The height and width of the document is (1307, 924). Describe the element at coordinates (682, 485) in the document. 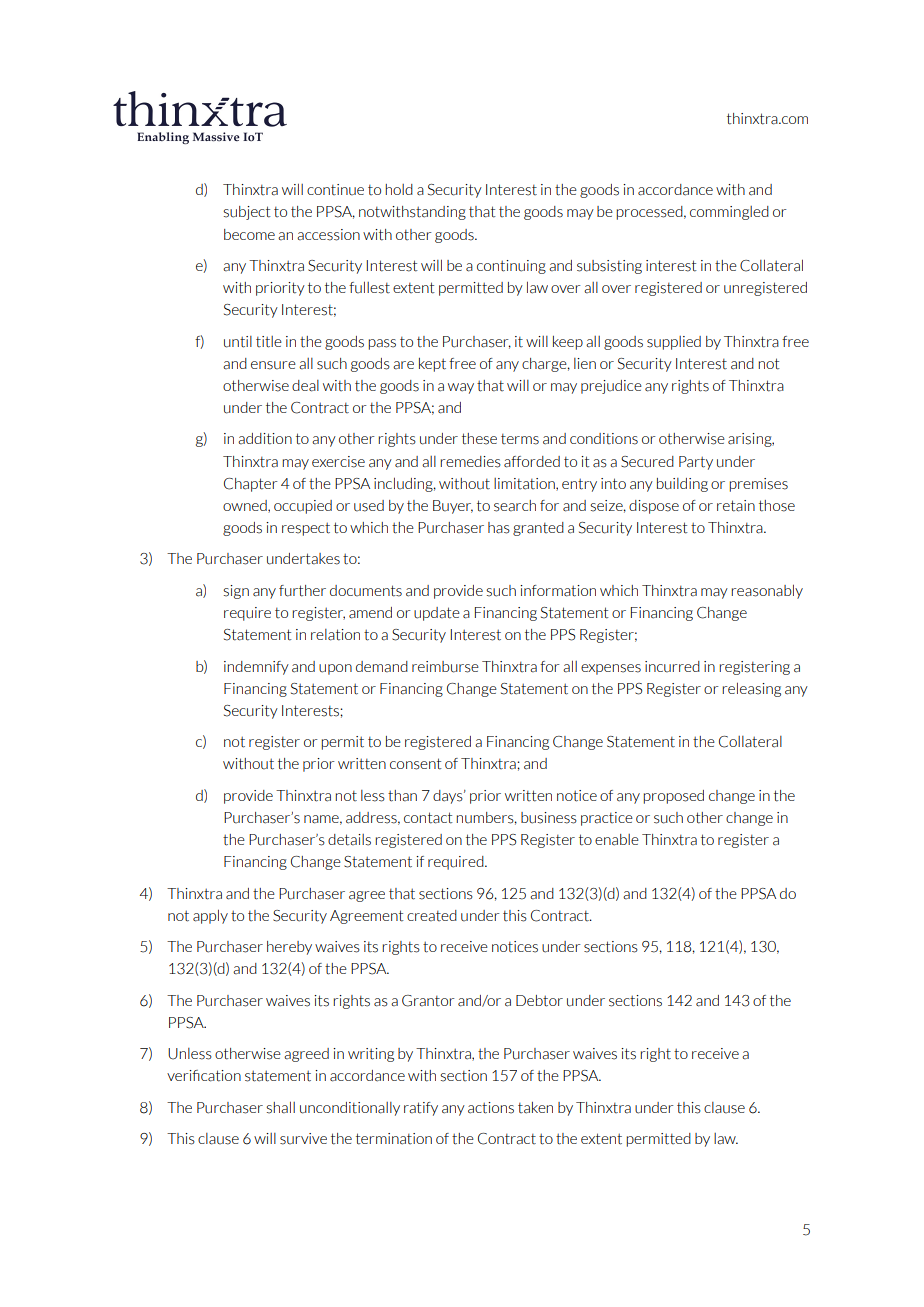

I see `building` at that location.
